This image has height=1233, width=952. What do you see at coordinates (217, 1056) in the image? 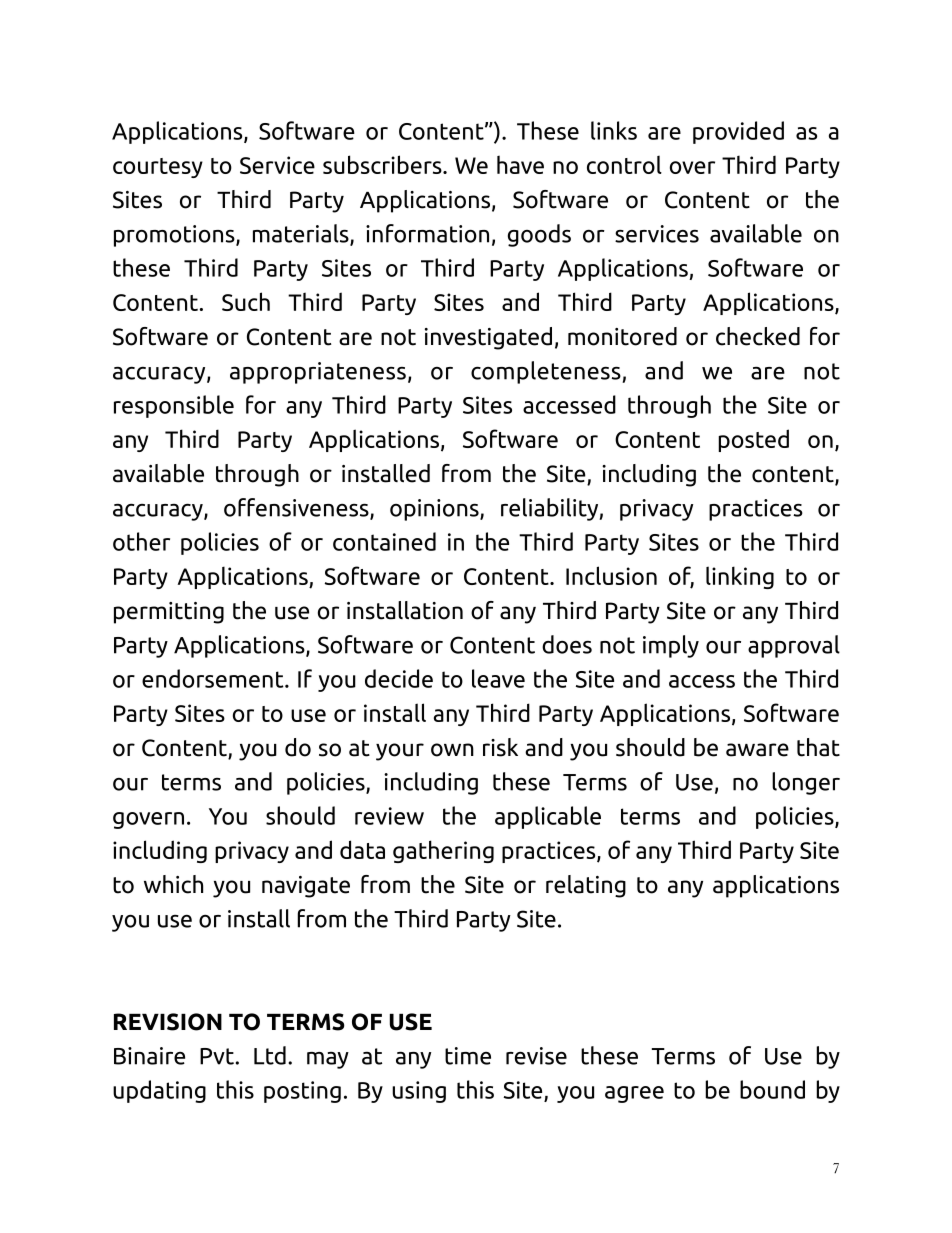
I see `Pvt` at bounding box center [217, 1056].
